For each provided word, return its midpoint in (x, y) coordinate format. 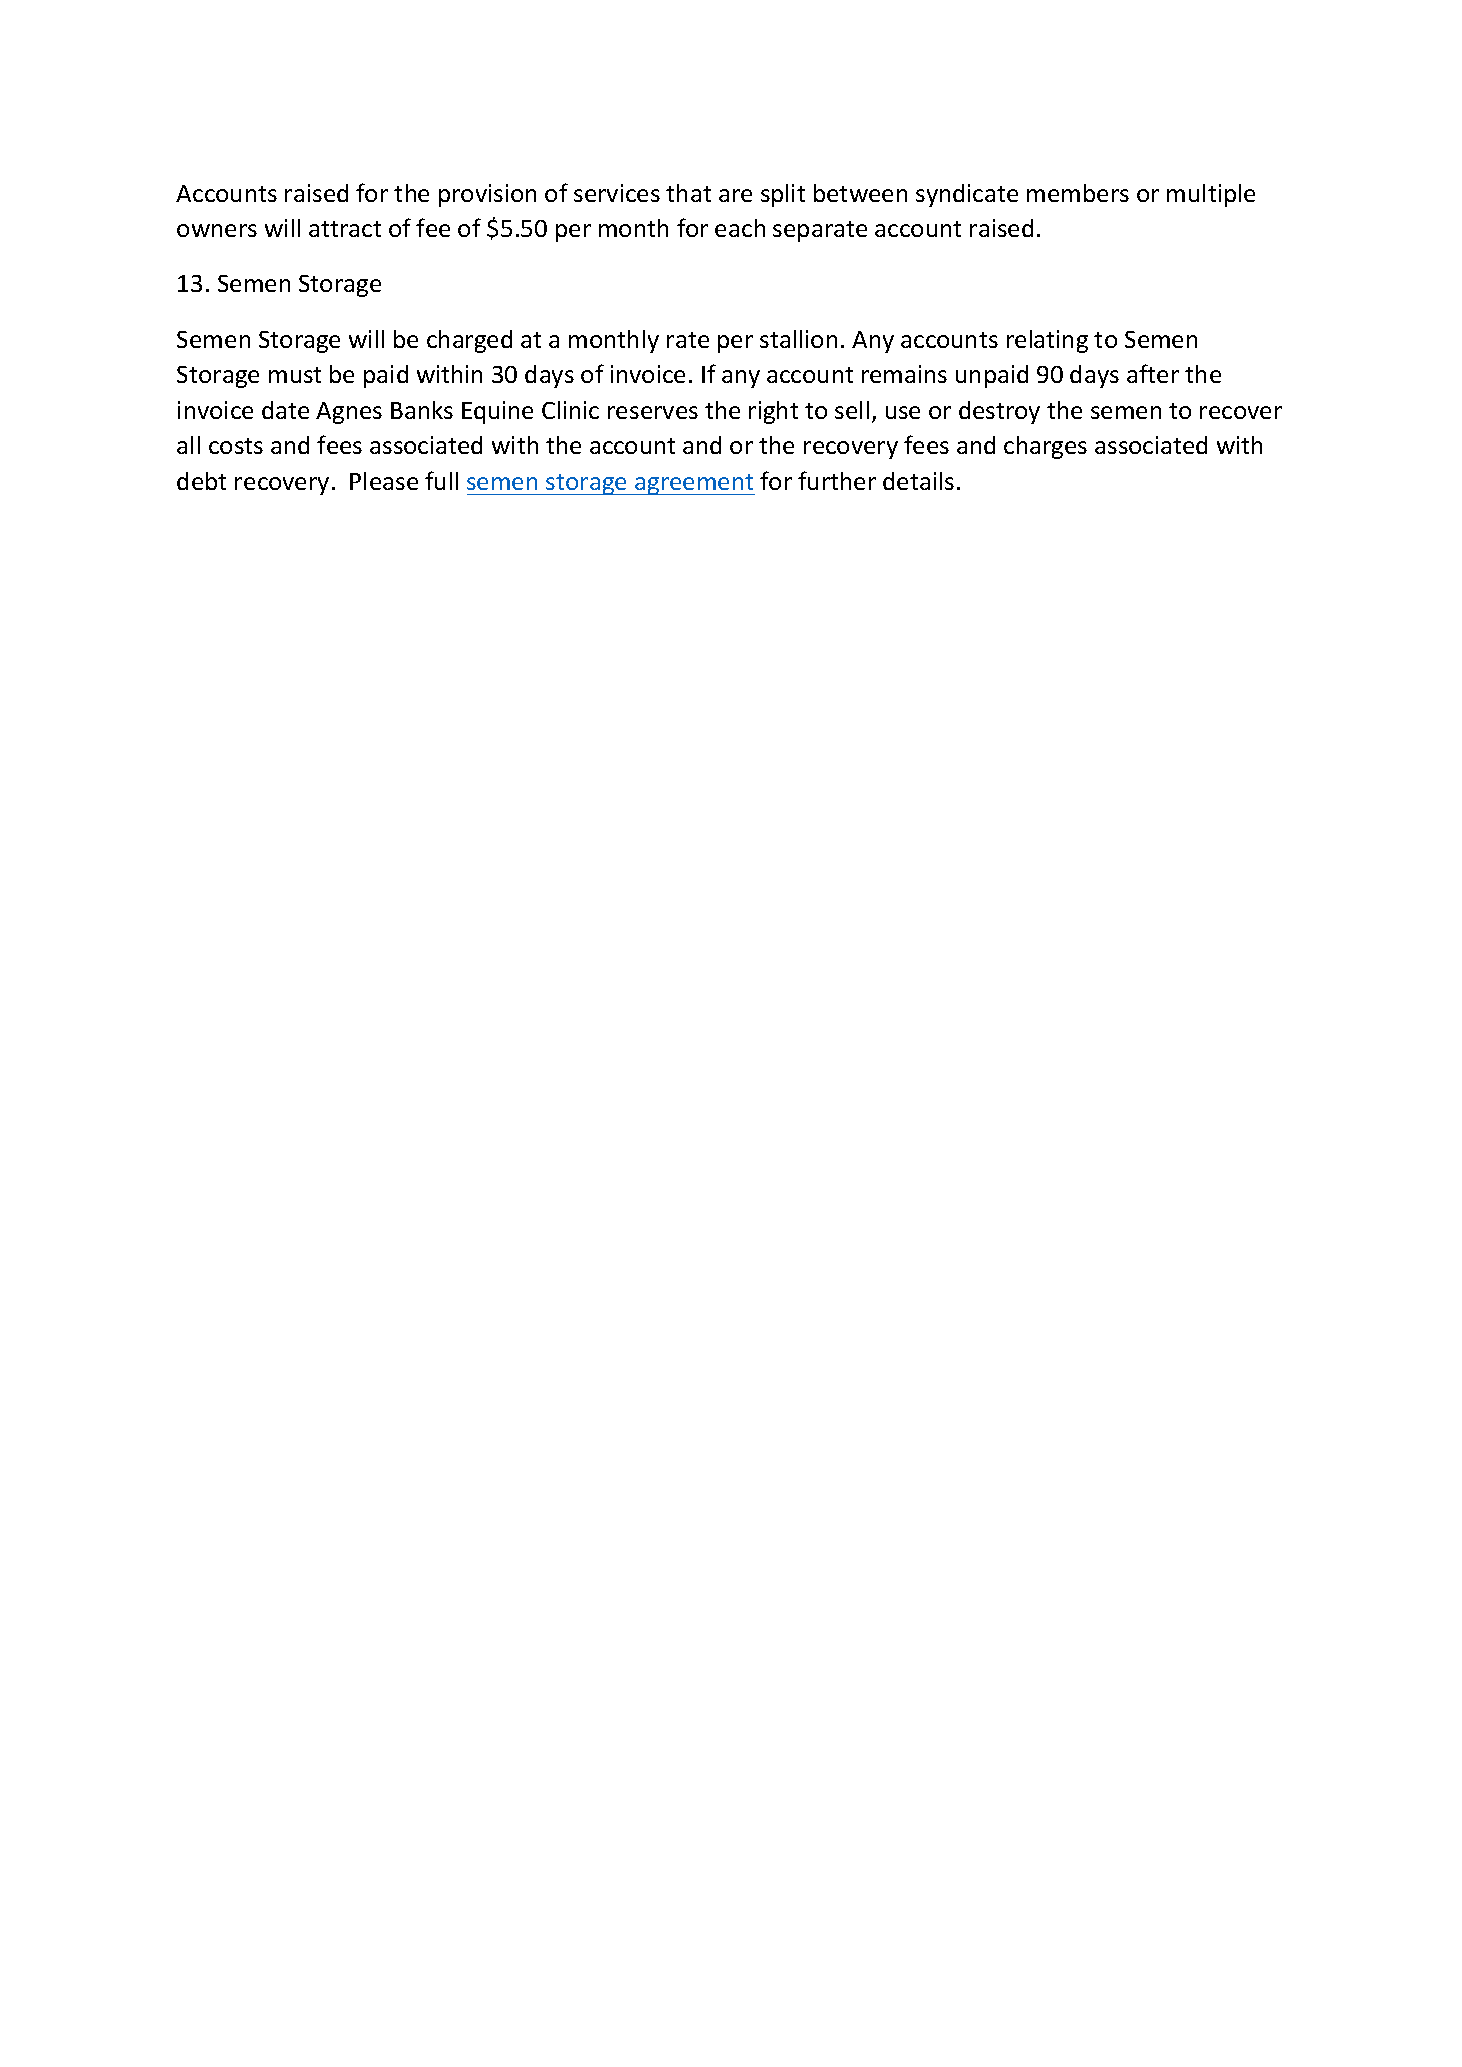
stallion (798, 339)
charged (469, 341)
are (735, 195)
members (1078, 193)
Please (384, 481)
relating (1047, 341)
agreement (694, 484)
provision (487, 195)
